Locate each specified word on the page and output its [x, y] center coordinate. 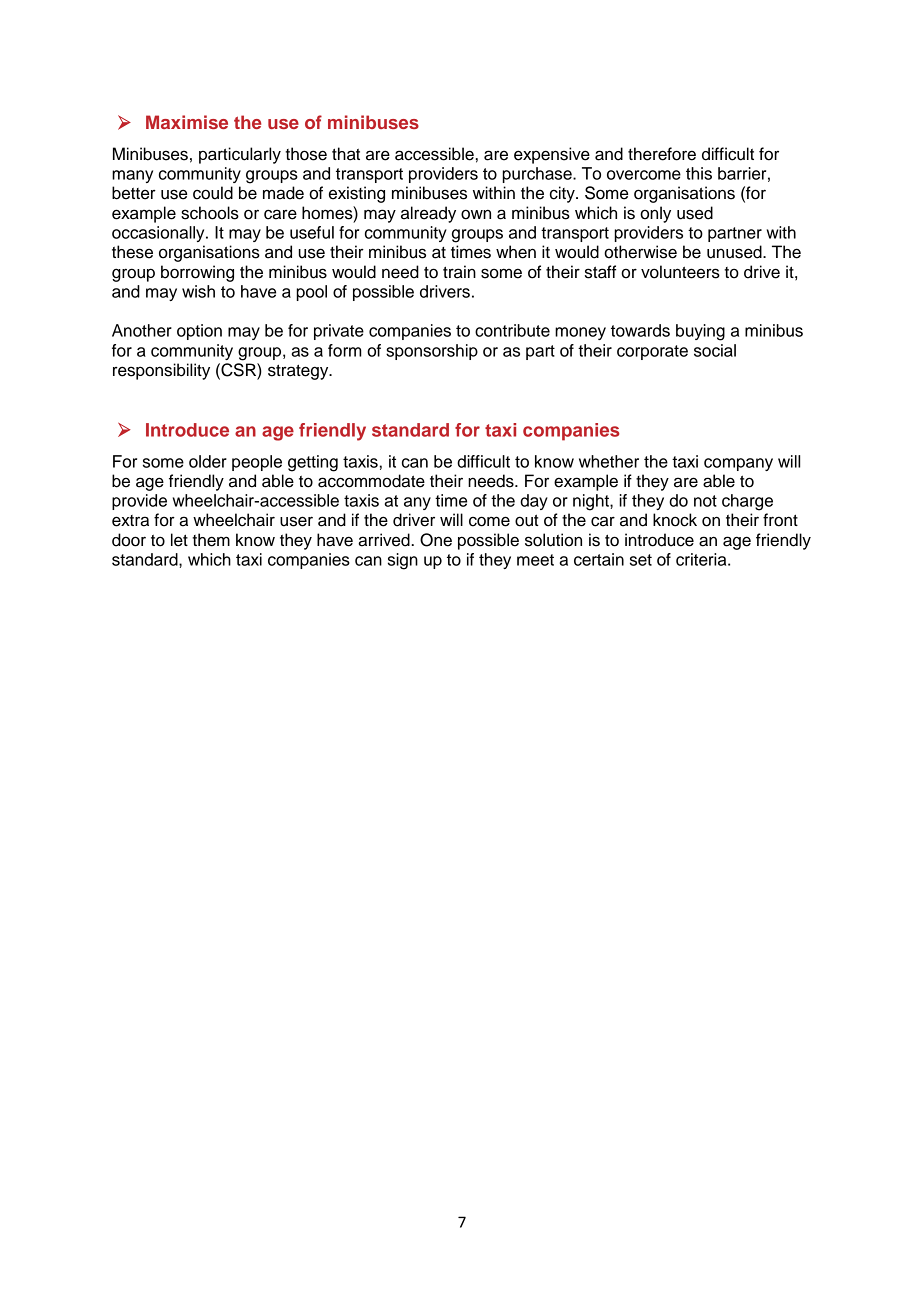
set [641, 560]
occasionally [159, 234]
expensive [552, 155]
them [211, 540]
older [208, 461]
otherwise [640, 252]
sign [403, 561]
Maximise [187, 122]
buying [700, 332]
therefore [662, 154]
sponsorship [432, 352]
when [516, 252]
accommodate [371, 481]
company [738, 464]
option [199, 332]
